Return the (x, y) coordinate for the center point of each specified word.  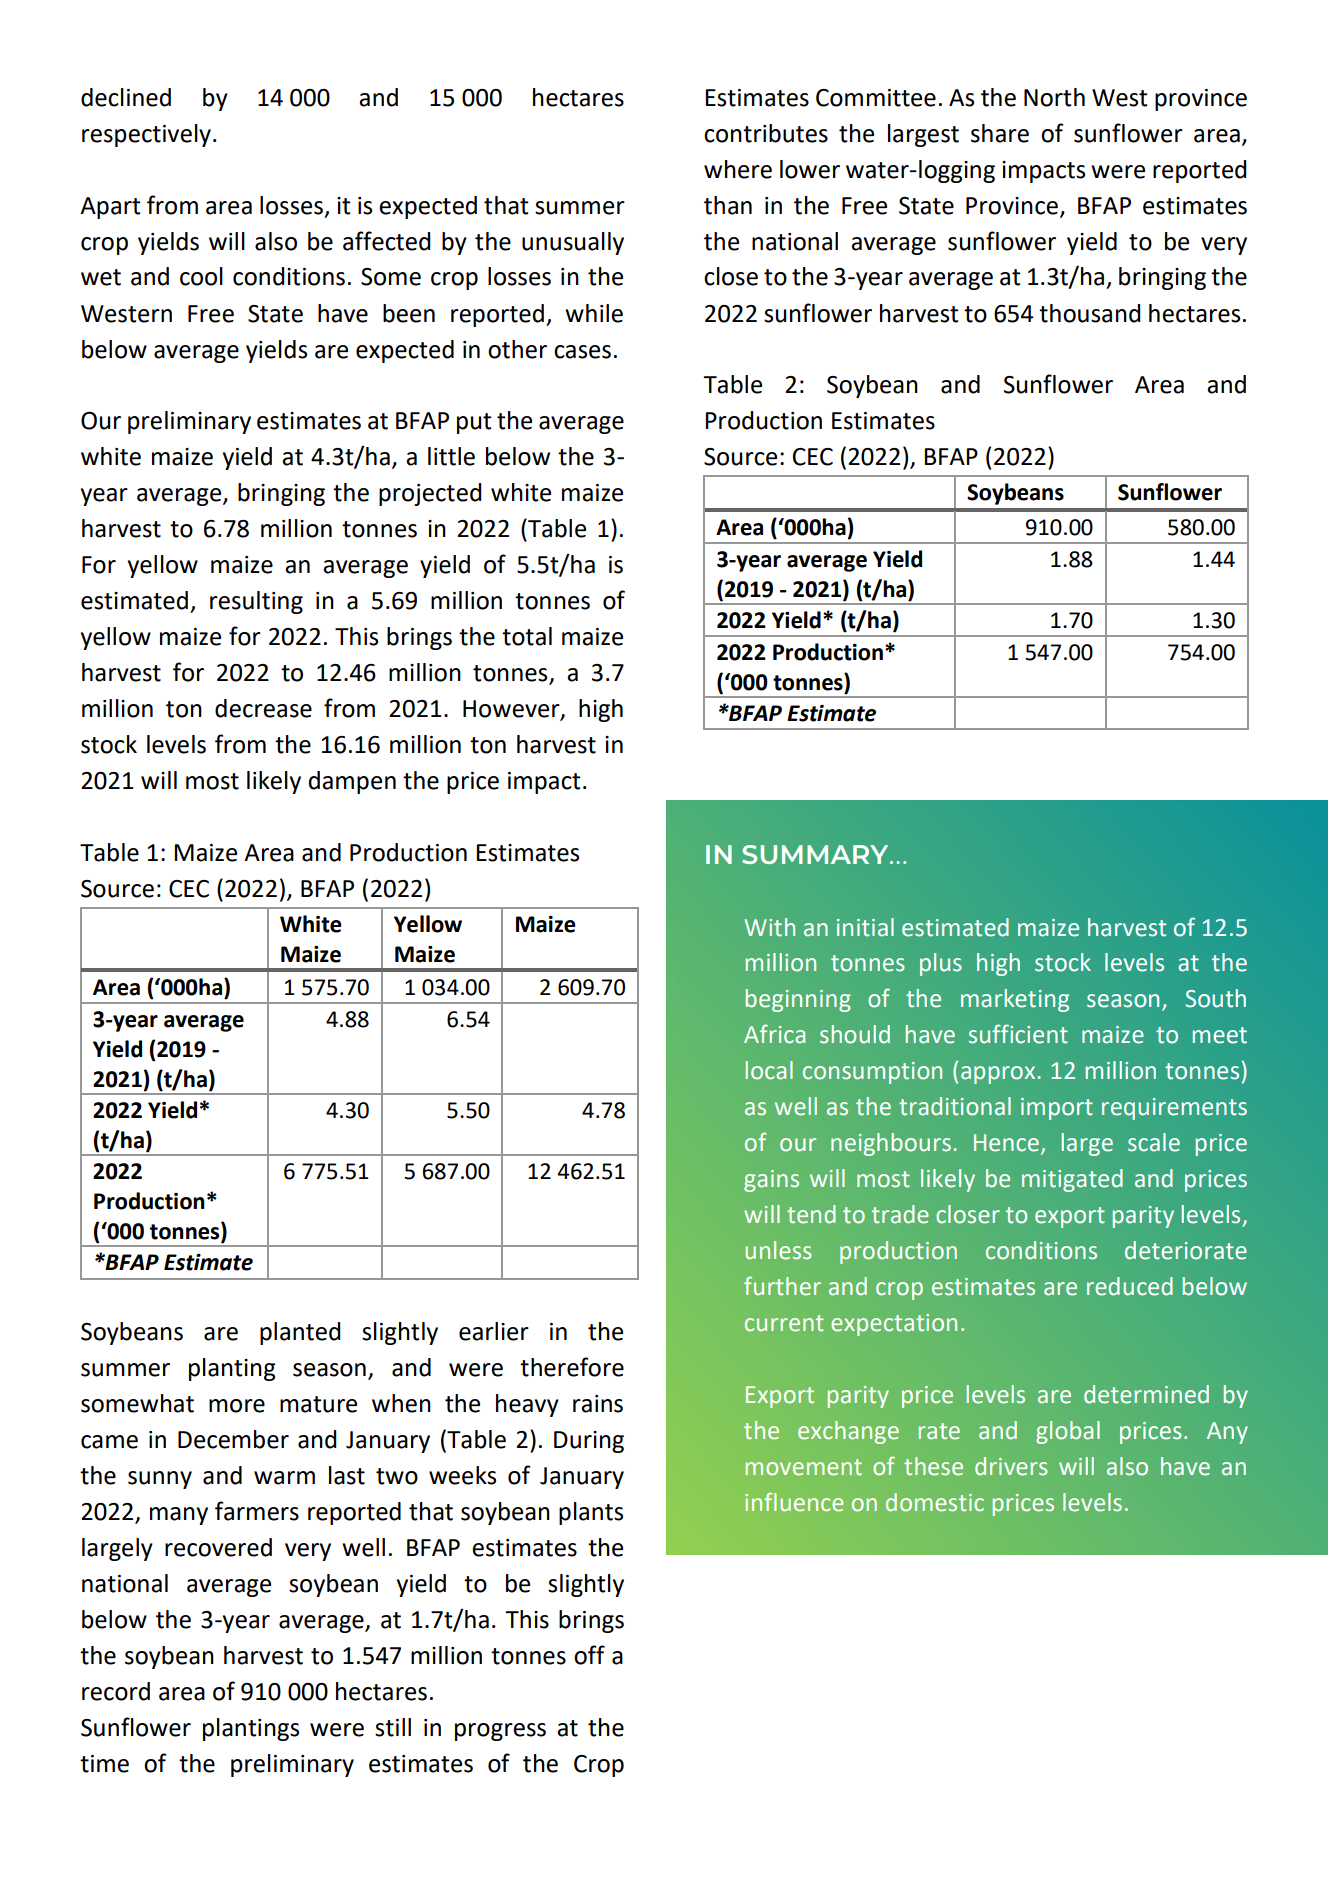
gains (771, 1181)
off (589, 1655)
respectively (146, 135)
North (1054, 97)
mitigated (1072, 1180)
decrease (263, 708)
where (738, 169)
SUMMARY (816, 854)
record (116, 1691)
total (527, 636)
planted (300, 1333)
